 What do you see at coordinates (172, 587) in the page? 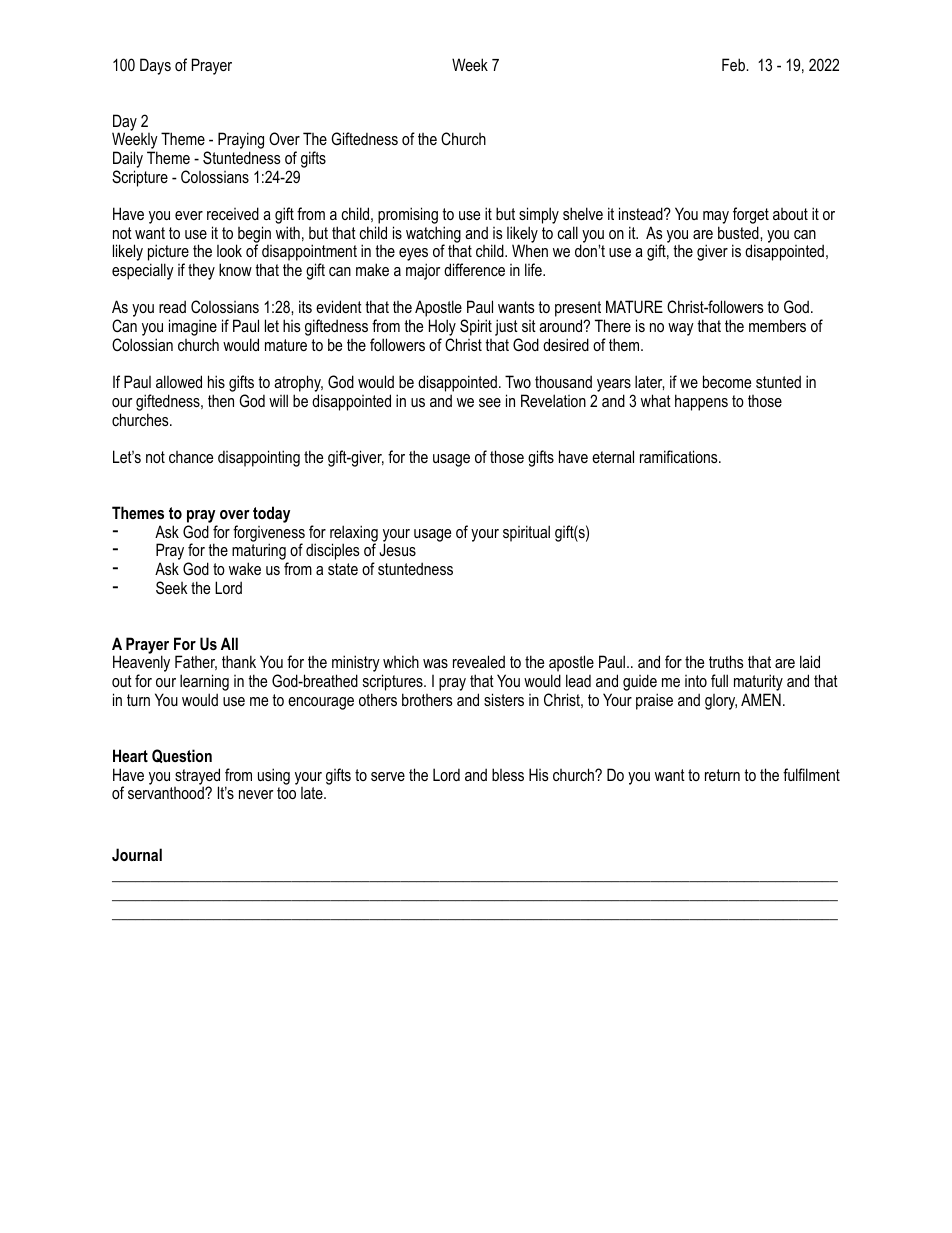
I see `Seek` at bounding box center [172, 587].
